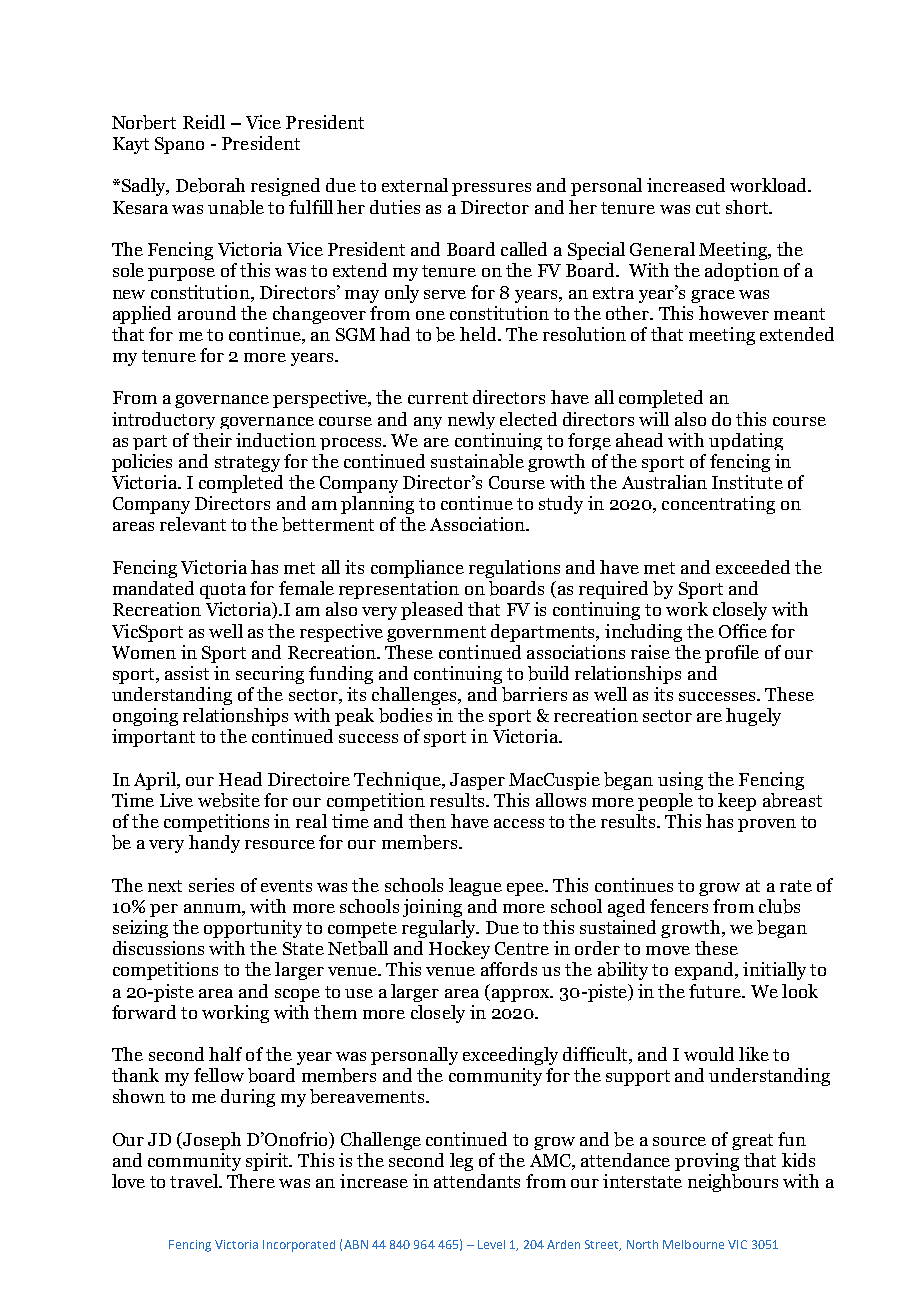 The height and width of the document is (1308, 924). What do you see at coordinates (212, 440) in the document?
I see `their` at bounding box center [212, 440].
